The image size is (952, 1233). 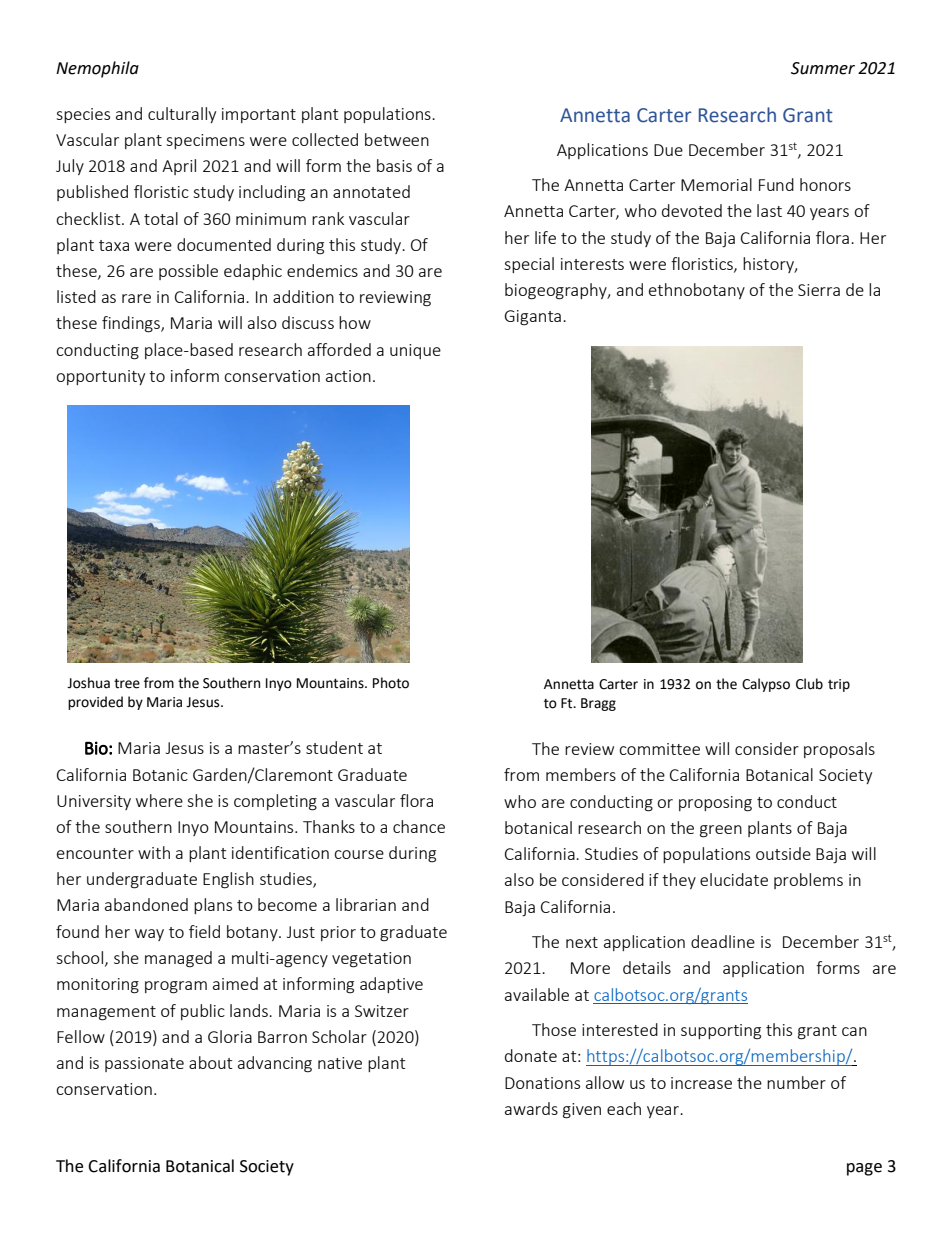 What do you see at coordinates (796, 1082) in the screenshot?
I see `number` at bounding box center [796, 1082].
